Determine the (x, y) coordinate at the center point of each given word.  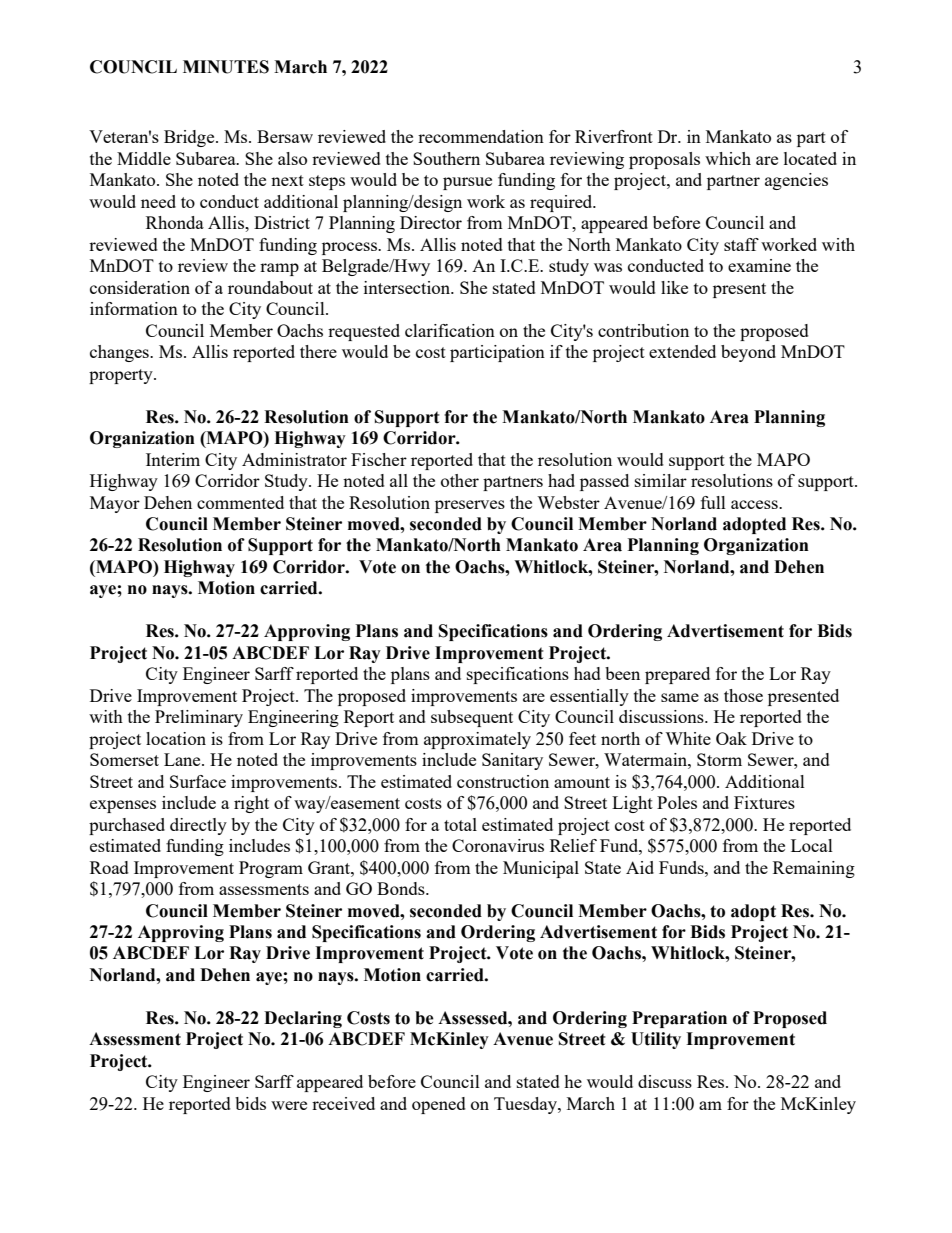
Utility (656, 1040)
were (289, 1105)
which (728, 158)
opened (439, 1105)
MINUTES (226, 67)
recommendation (481, 136)
